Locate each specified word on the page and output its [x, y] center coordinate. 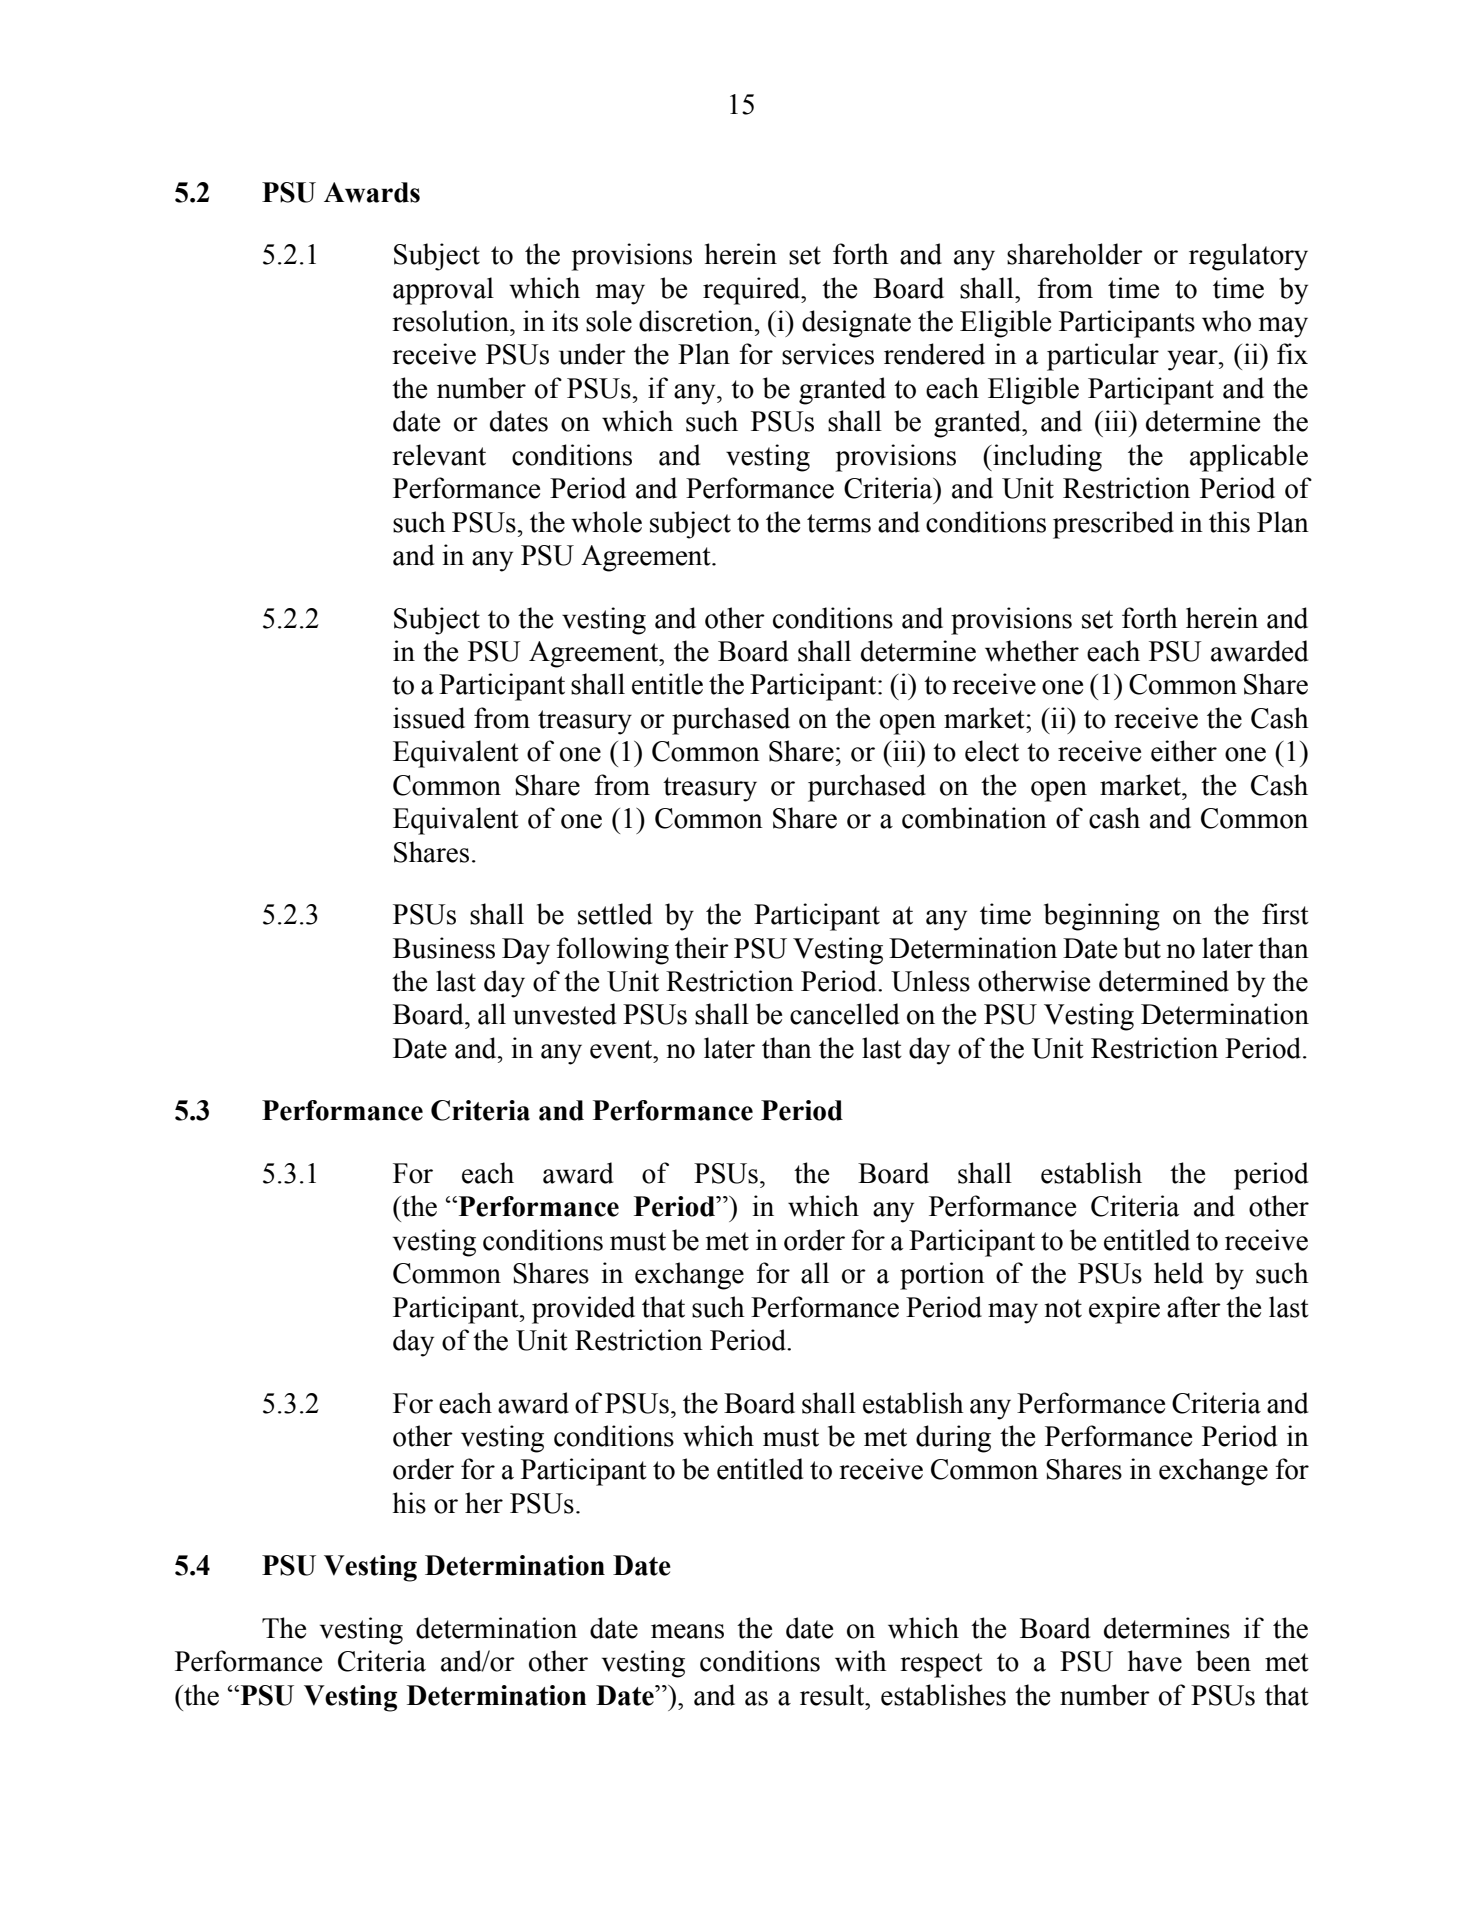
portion [942, 1276]
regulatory [1248, 257]
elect [992, 751]
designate [856, 324]
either [1184, 751]
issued [429, 718]
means [687, 1631]
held [1178, 1273]
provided [583, 1310]
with [861, 1661]
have [1155, 1661]
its [565, 321]
